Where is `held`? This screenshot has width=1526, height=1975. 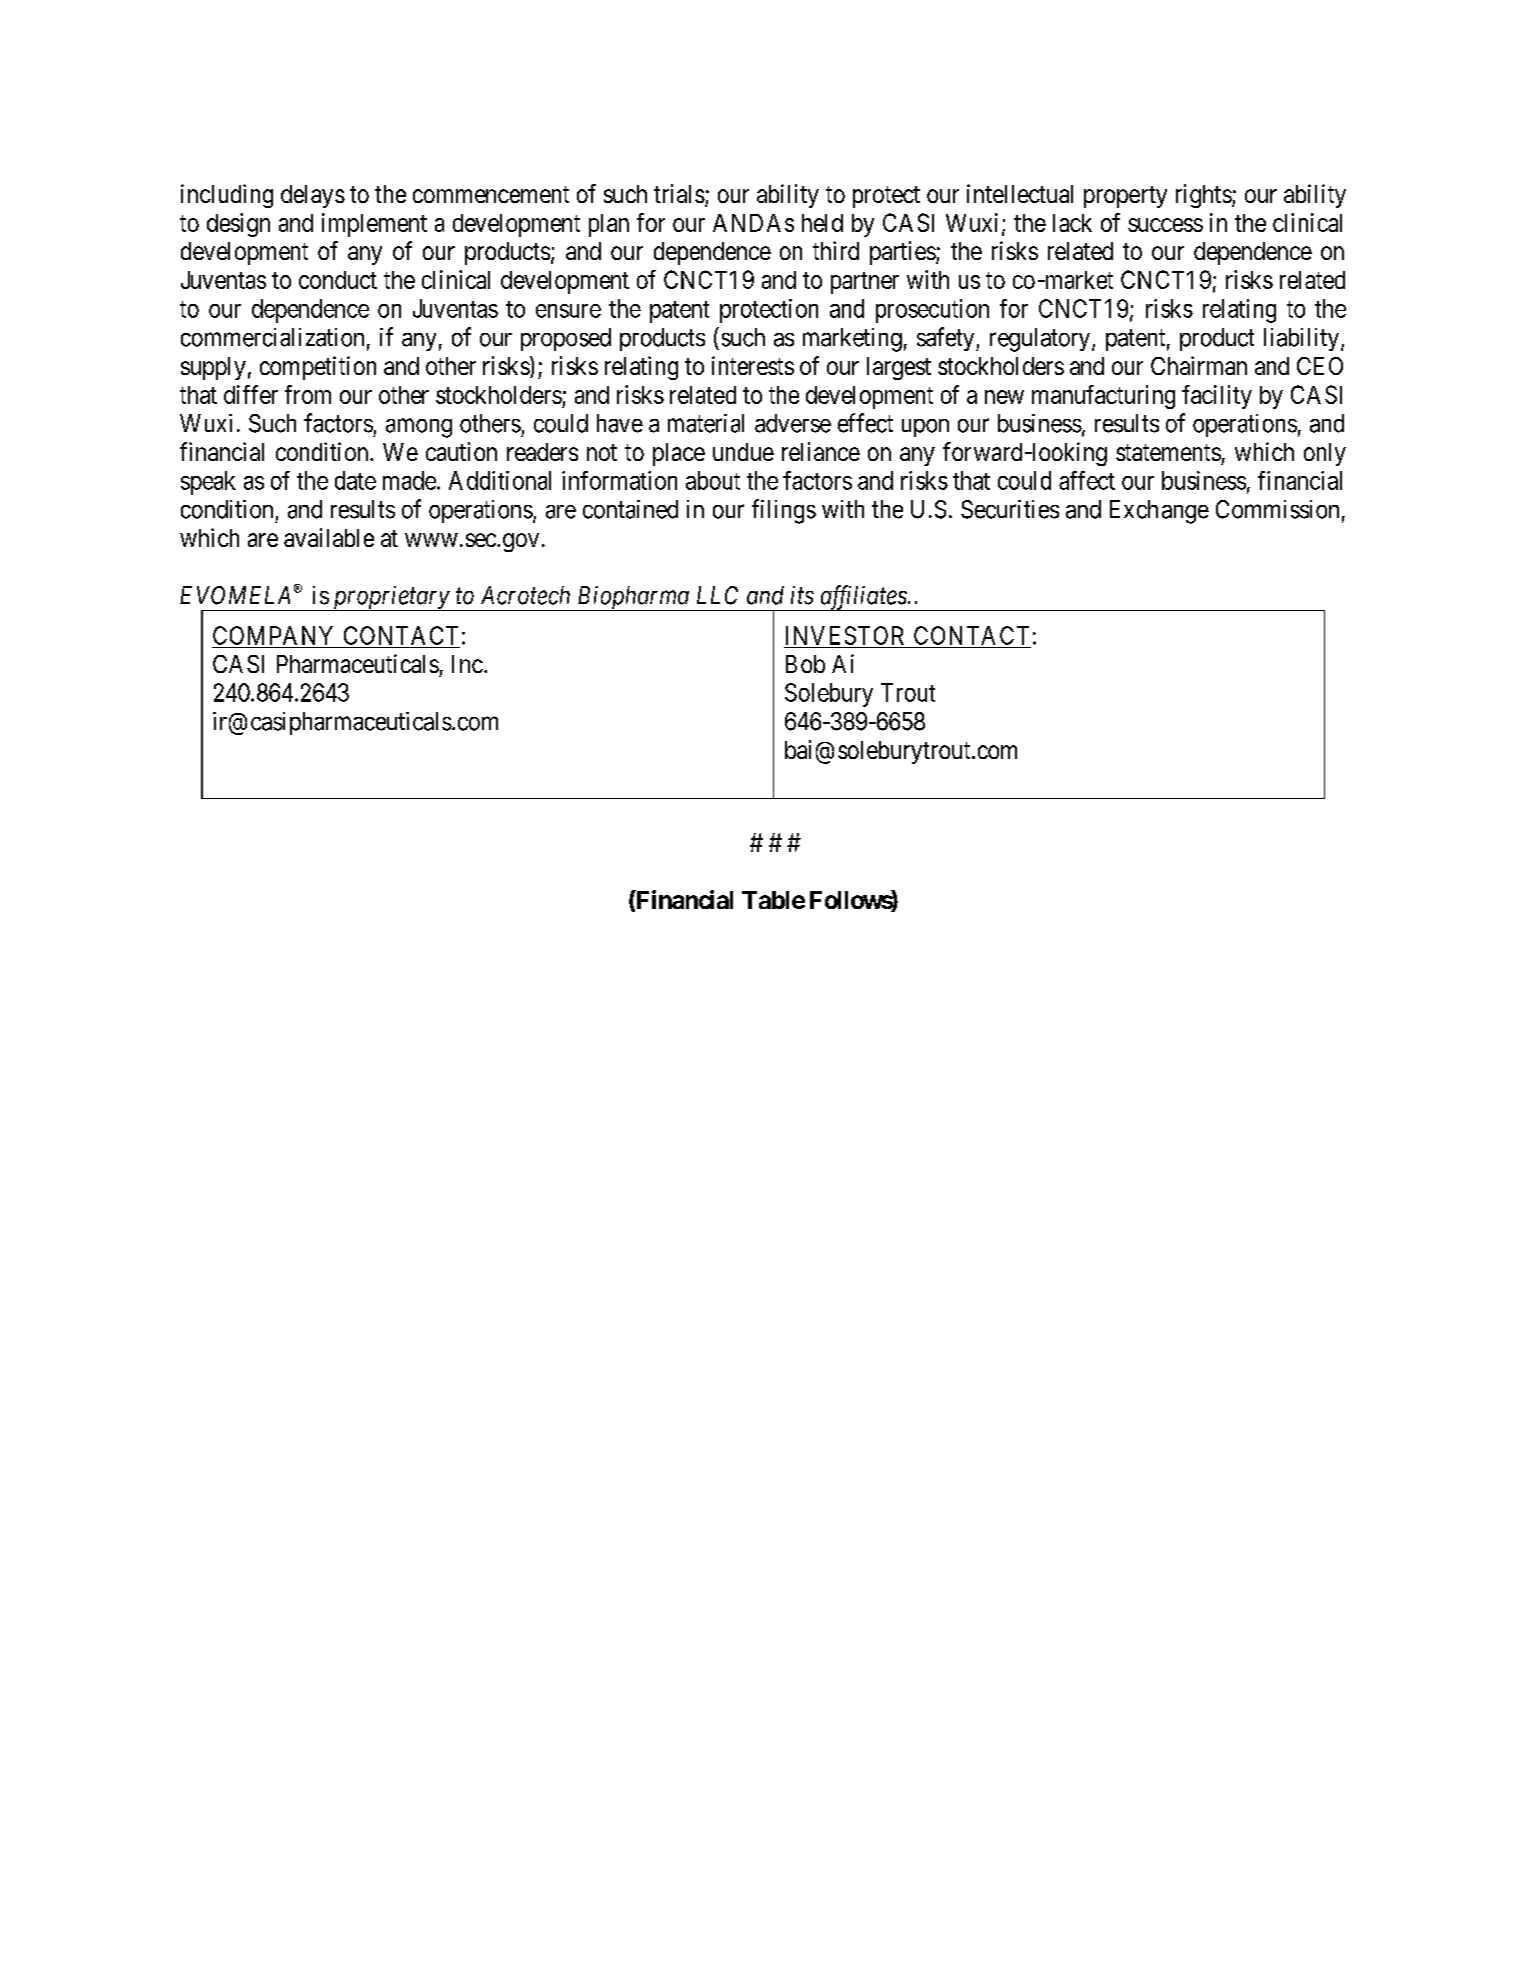 held is located at coordinates (822, 223).
